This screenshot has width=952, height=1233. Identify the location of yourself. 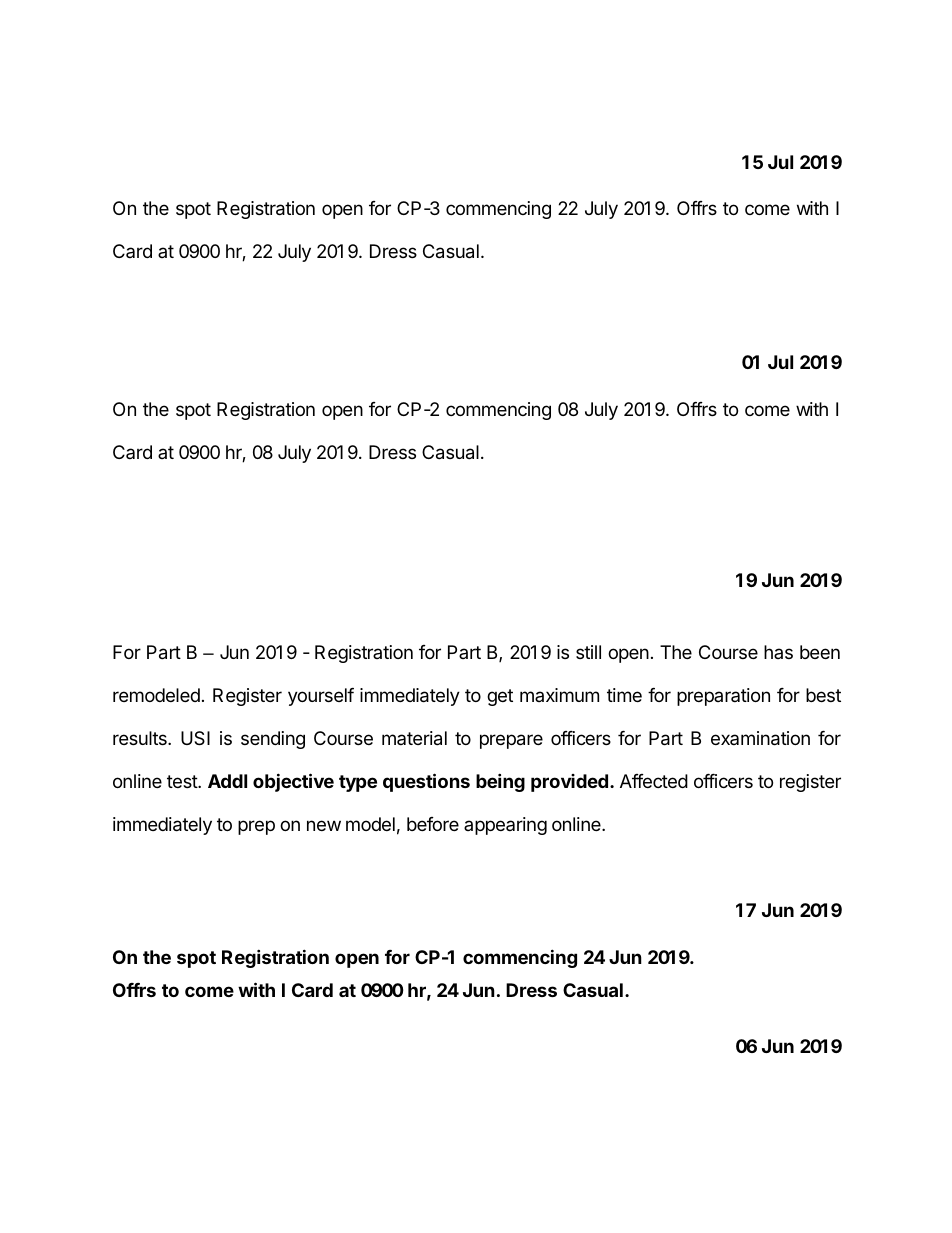
(321, 697).
